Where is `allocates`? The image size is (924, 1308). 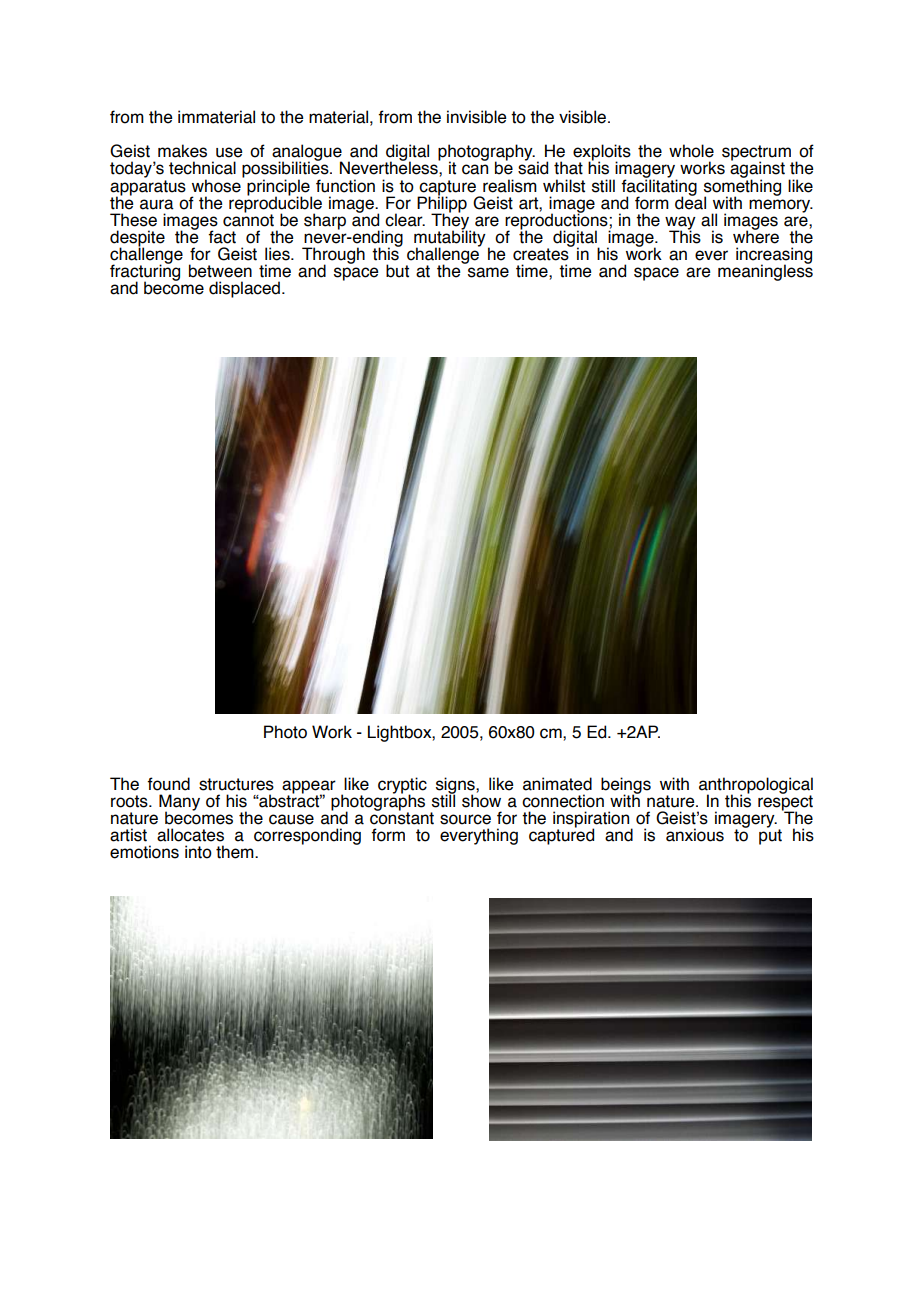
allocates is located at coordinates (190, 835).
